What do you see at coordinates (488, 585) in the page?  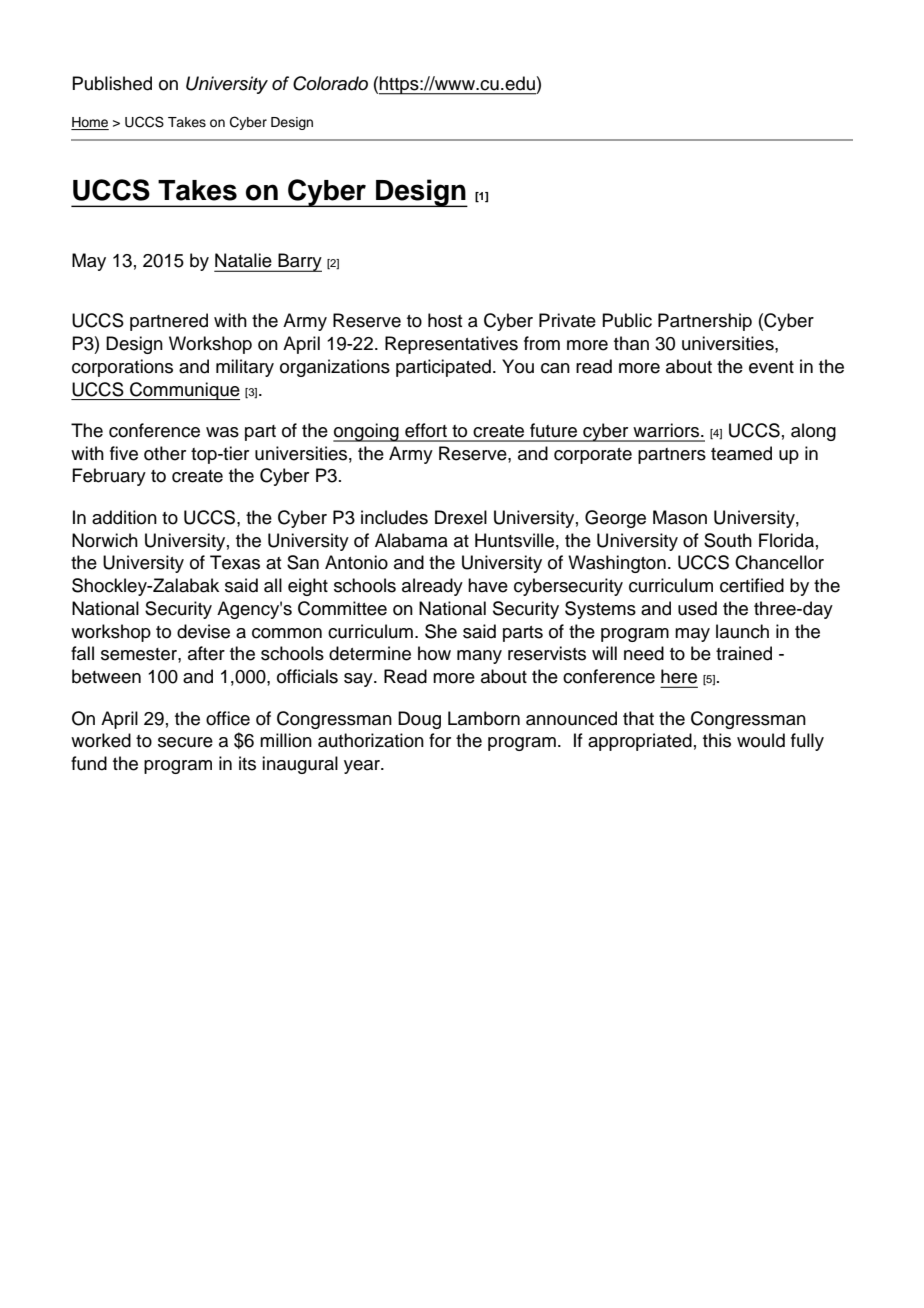 I see `have` at bounding box center [488, 585].
